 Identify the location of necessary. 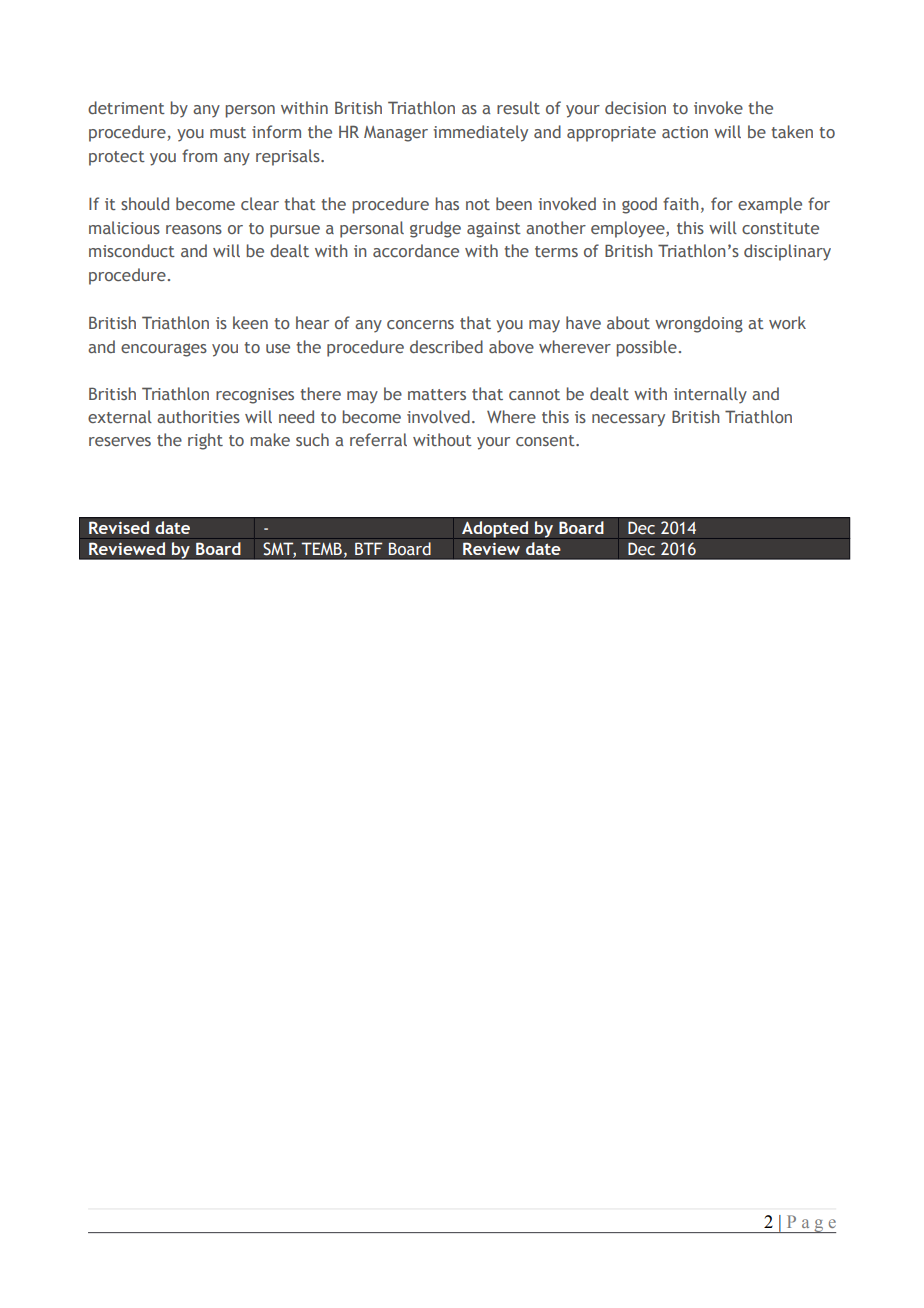
(628, 420).
